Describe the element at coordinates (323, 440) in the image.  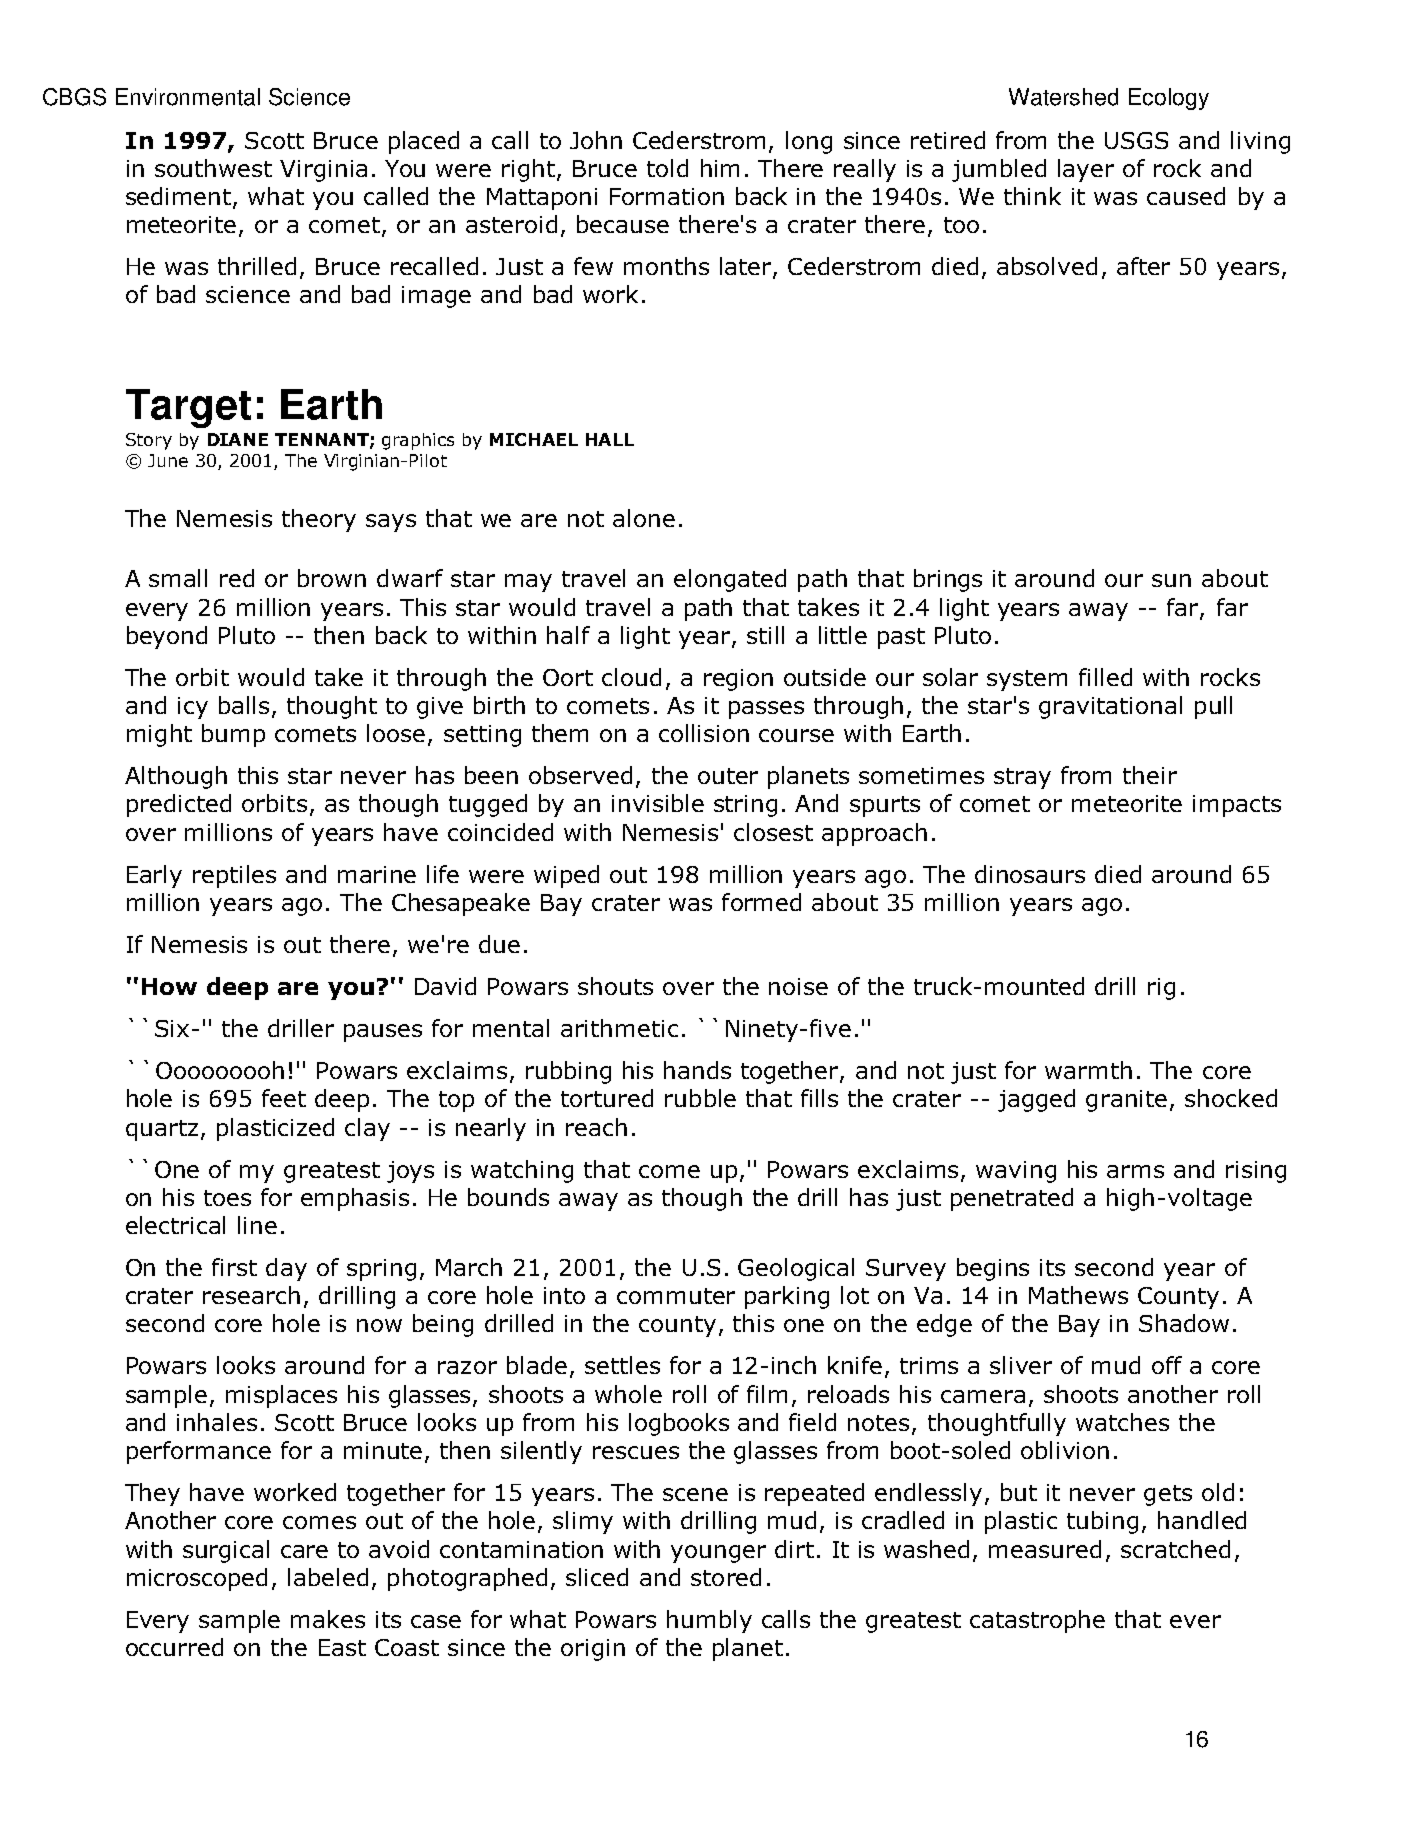
I see `TENNANT` at that location.
